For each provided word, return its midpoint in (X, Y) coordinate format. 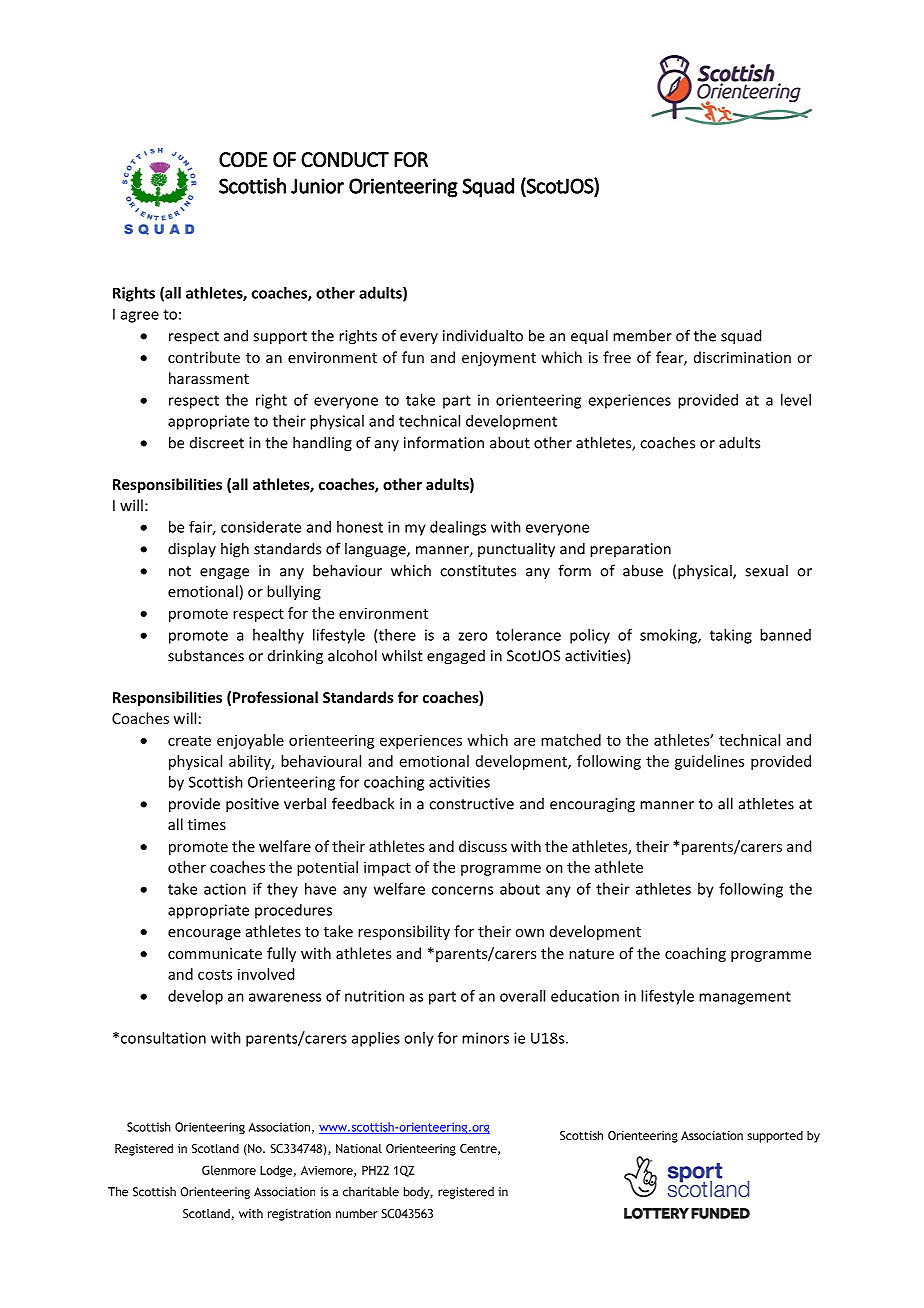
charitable (371, 1192)
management (745, 998)
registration (299, 1215)
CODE (243, 159)
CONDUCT (345, 159)
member (642, 335)
